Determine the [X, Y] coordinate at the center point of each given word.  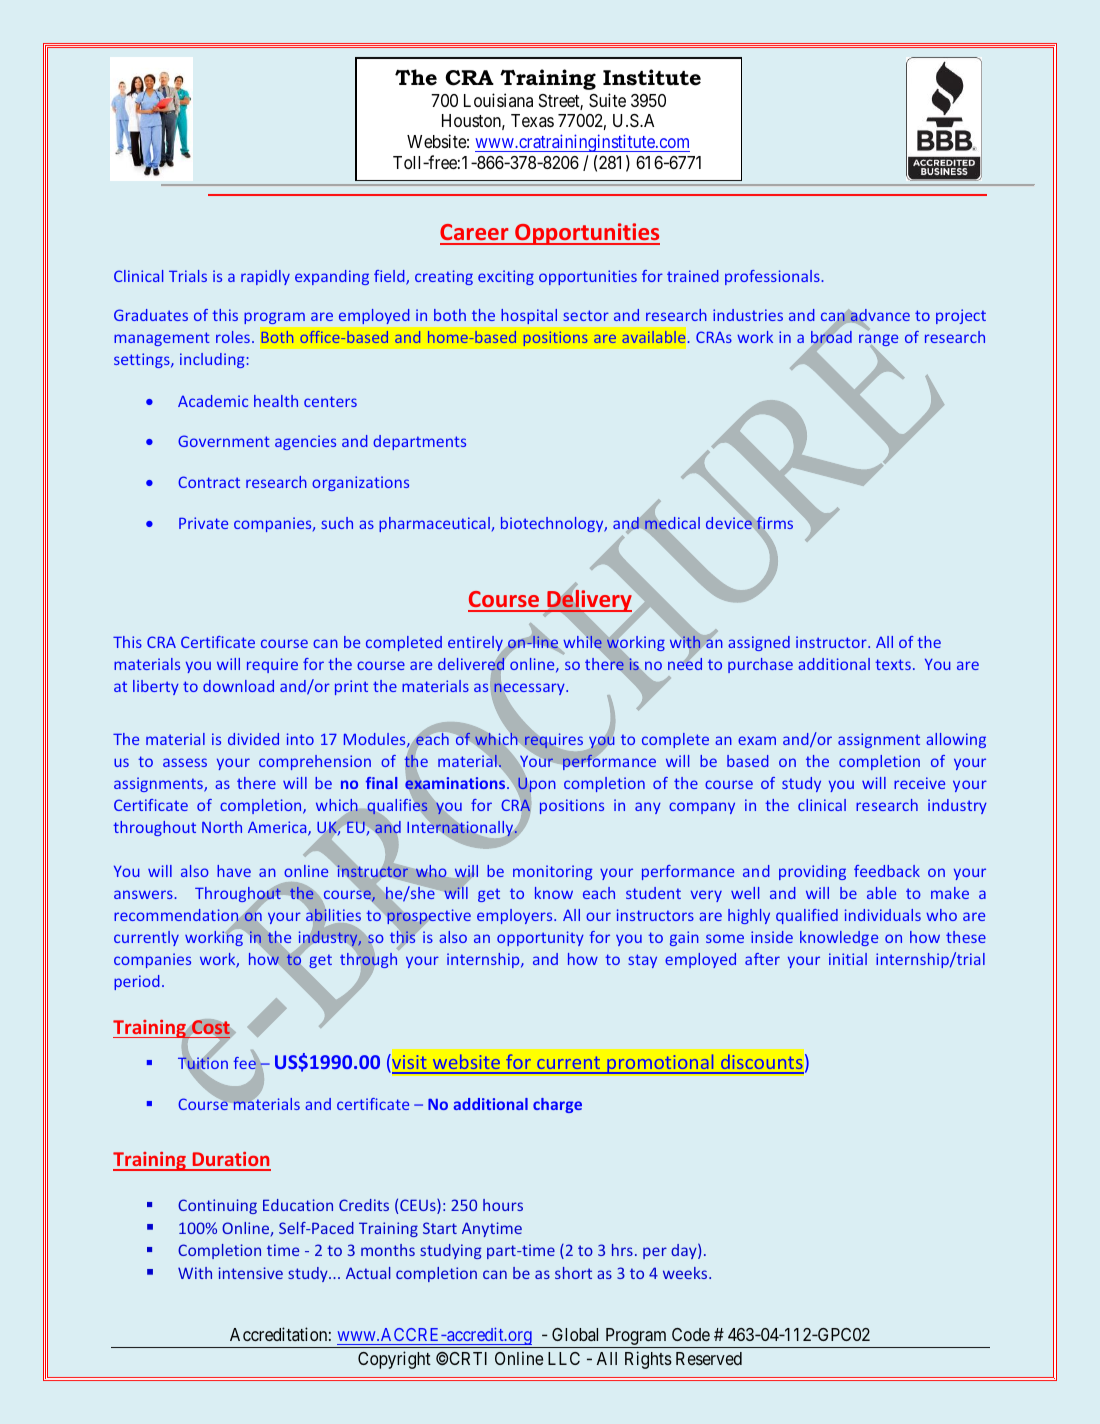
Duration [230, 1161]
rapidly [265, 277]
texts [893, 664]
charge [557, 1105]
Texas [532, 120]
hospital [529, 316]
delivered [472, 664]
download [238, 686]
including [212, 360]
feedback [887, 871]
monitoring [552, 872]
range [878, 342]
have [234, 871]
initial [848, 959]
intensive [251, 1273]
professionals [773, 277]
